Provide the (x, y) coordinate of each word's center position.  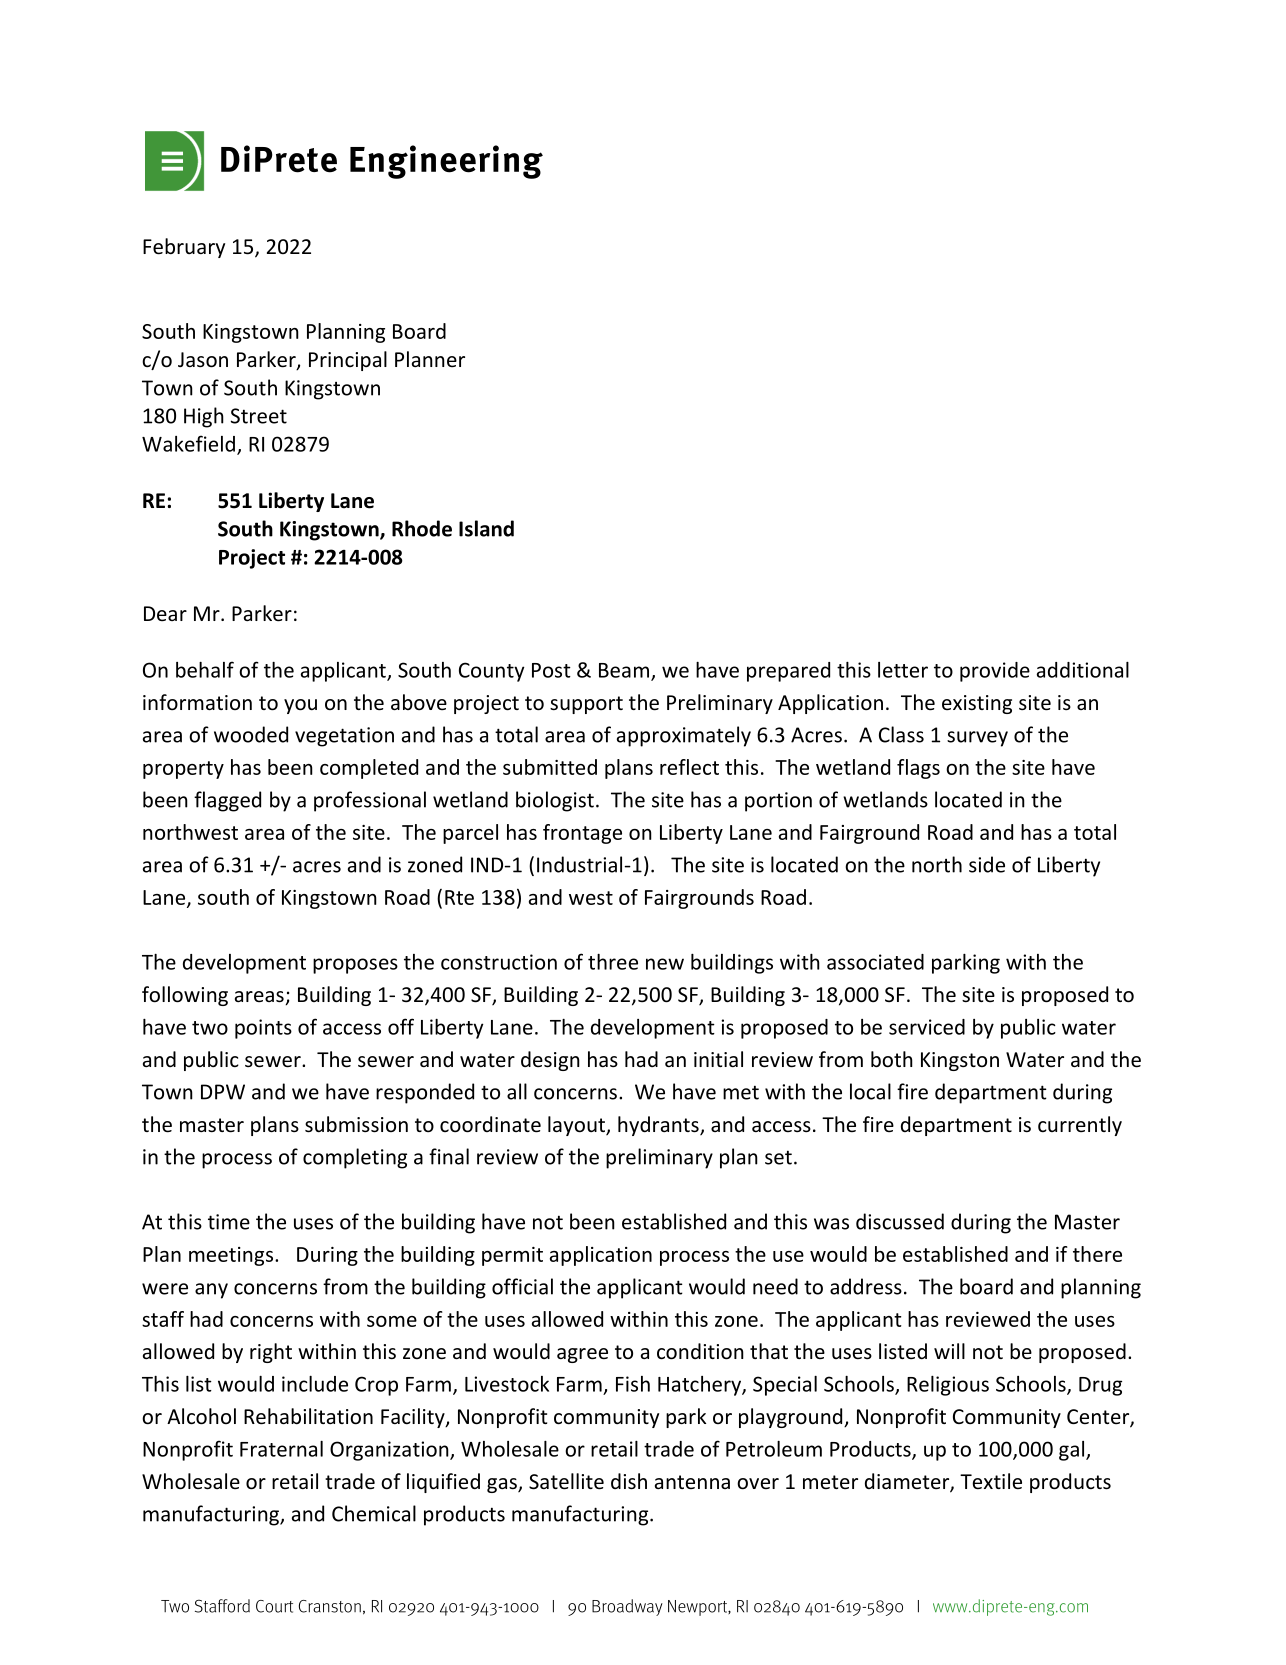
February (184, 248)
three (613, 962)
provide (995, 672)
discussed (900, 1221)
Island (486, 528)
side (987, 864)
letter (903, 670)
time (229, 1222)
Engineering (446, 162)
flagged (227, 801)
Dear (165, 613)
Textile (991, 1481)
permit (512, 1256)
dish (629, 1481)
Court (274, 1606)
